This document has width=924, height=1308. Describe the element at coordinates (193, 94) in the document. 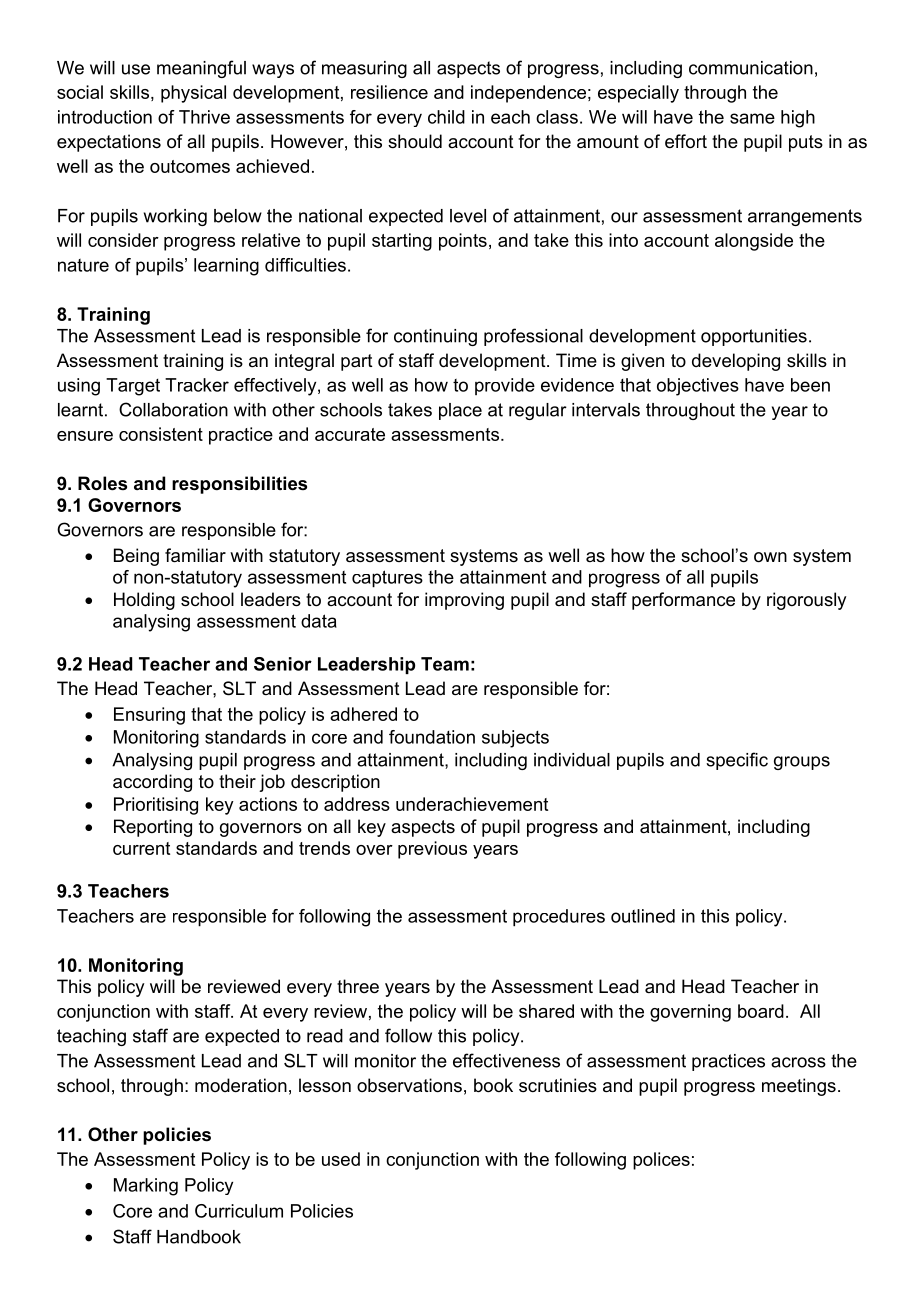

I see `physical` at that location.
